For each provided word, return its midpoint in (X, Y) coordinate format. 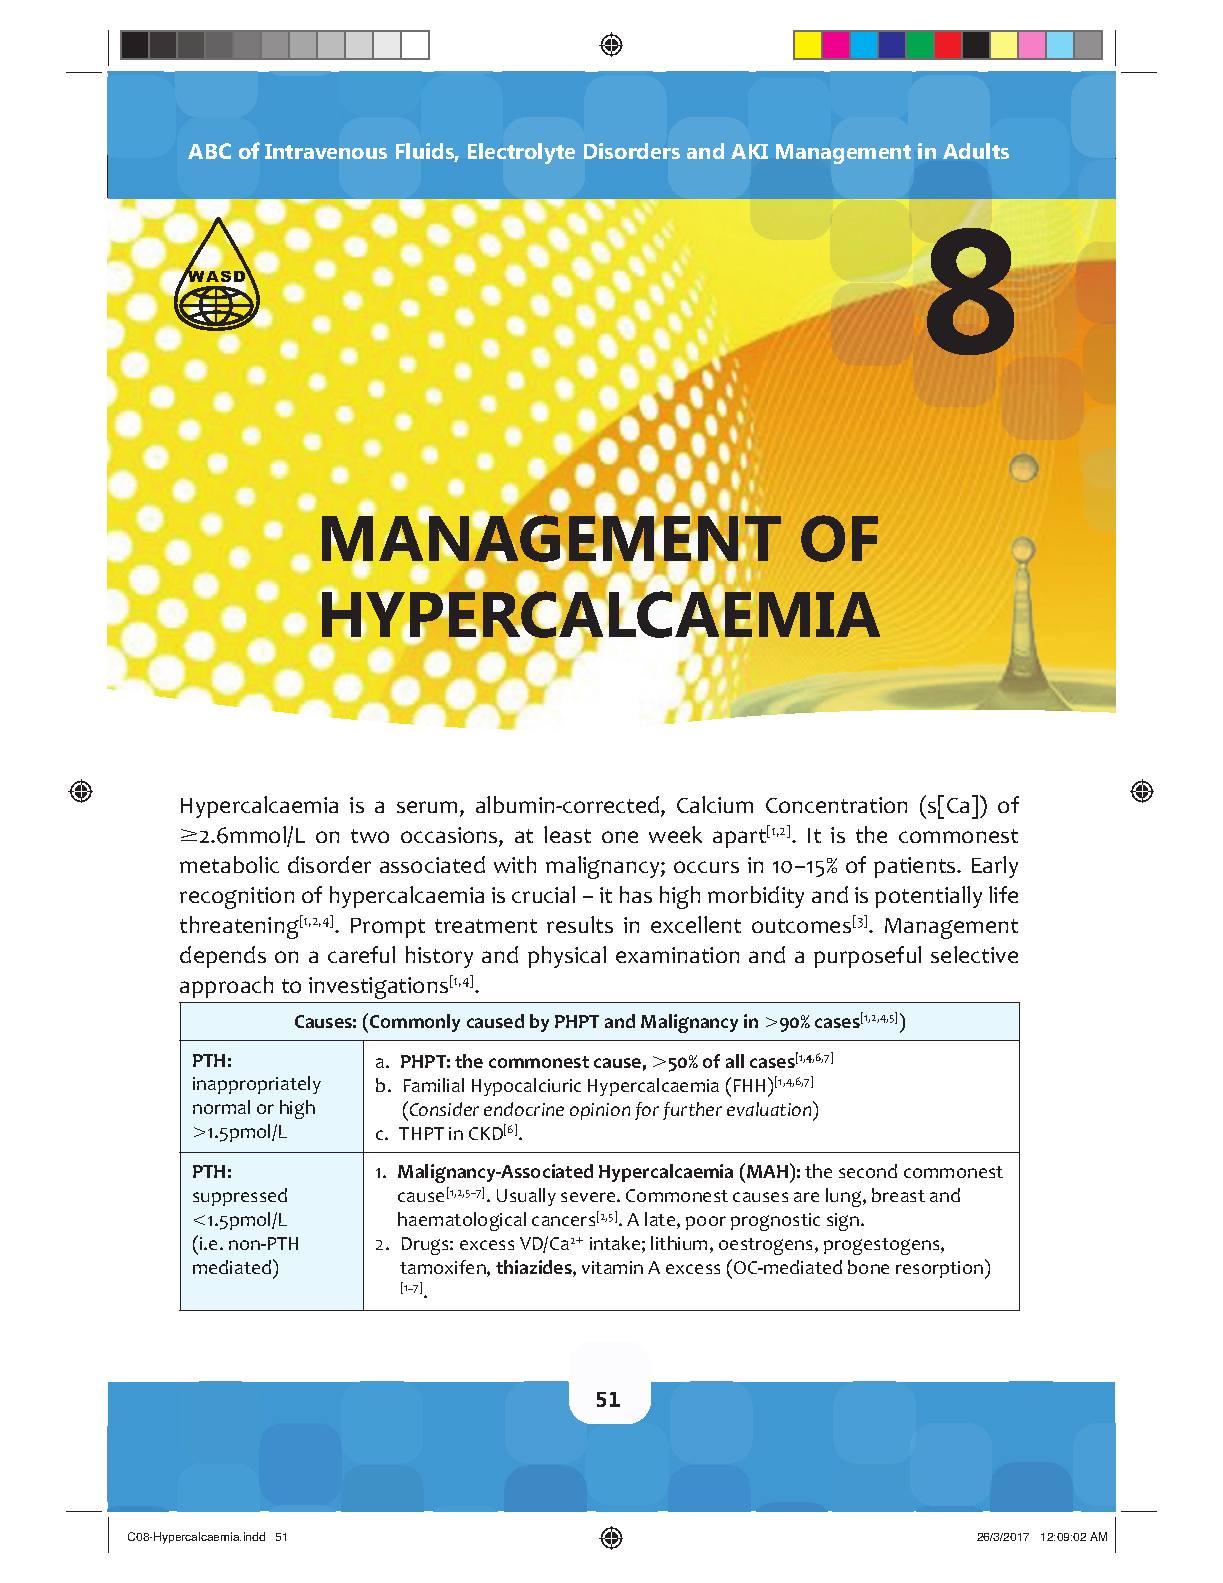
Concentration (836, 805)
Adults (976, 151)
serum (427, 807)
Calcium (715, 804)
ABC (209, 151)
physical (567, 957)
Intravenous (326, 151)
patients (916, 867)
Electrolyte (521, 153)
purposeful (867, 957)
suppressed (240, 1197)
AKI (749, 151)
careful (361, 954)
